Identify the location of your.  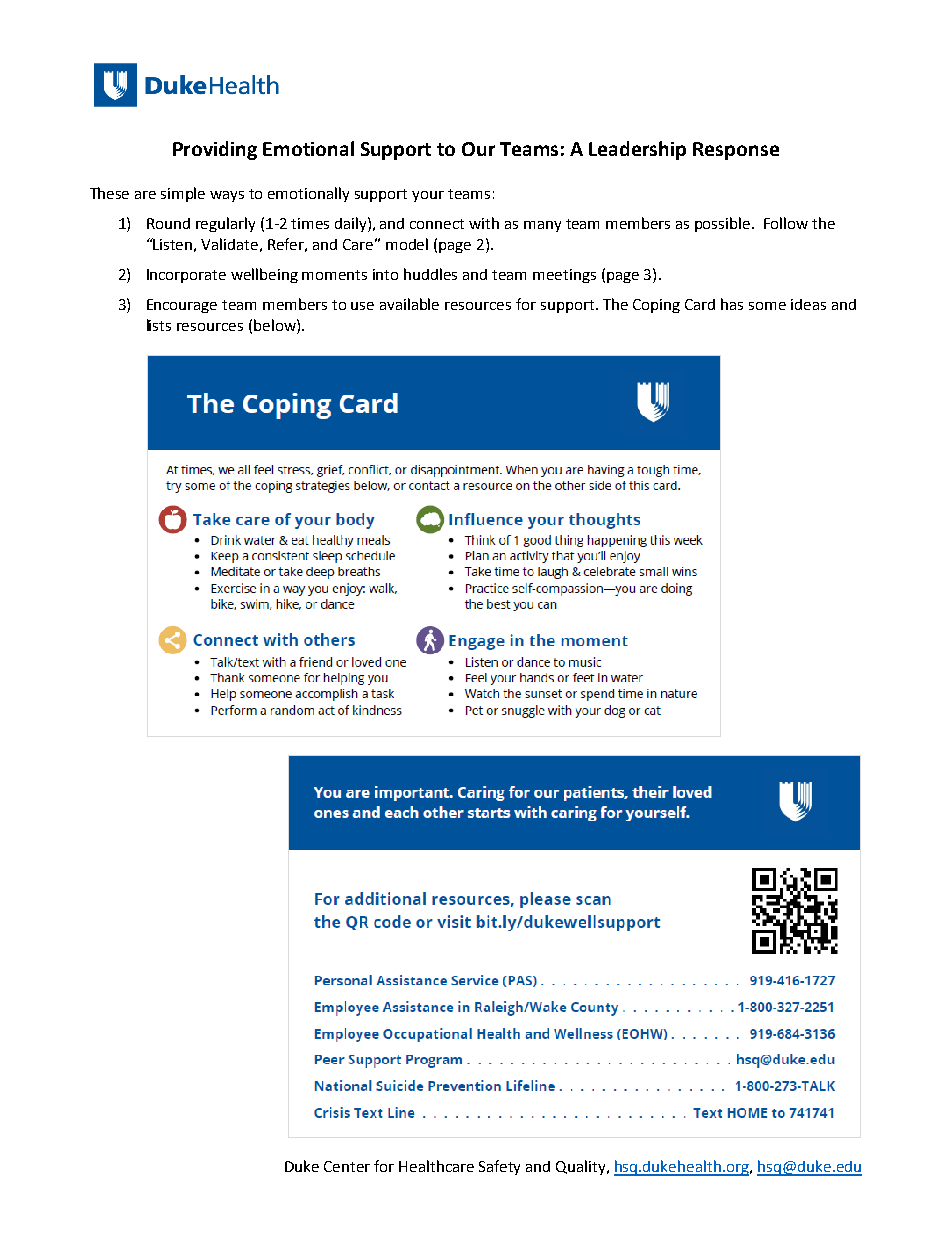
(428, 196).
